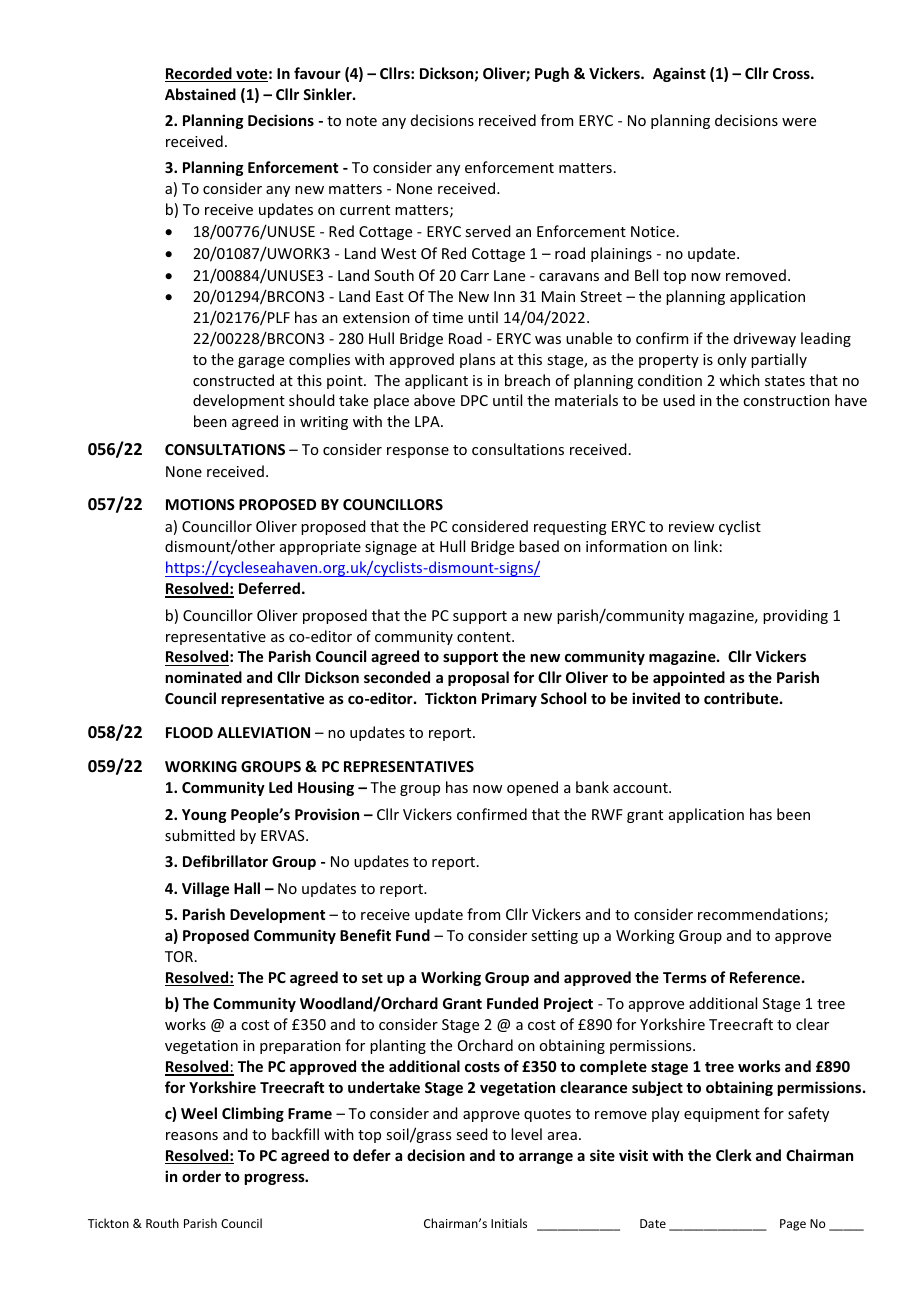 This screenshot has width=924, height=1307. What do you see at coordinates (799, 122) in the screenshot?
I see `were` at bounding box center [799, 122].
